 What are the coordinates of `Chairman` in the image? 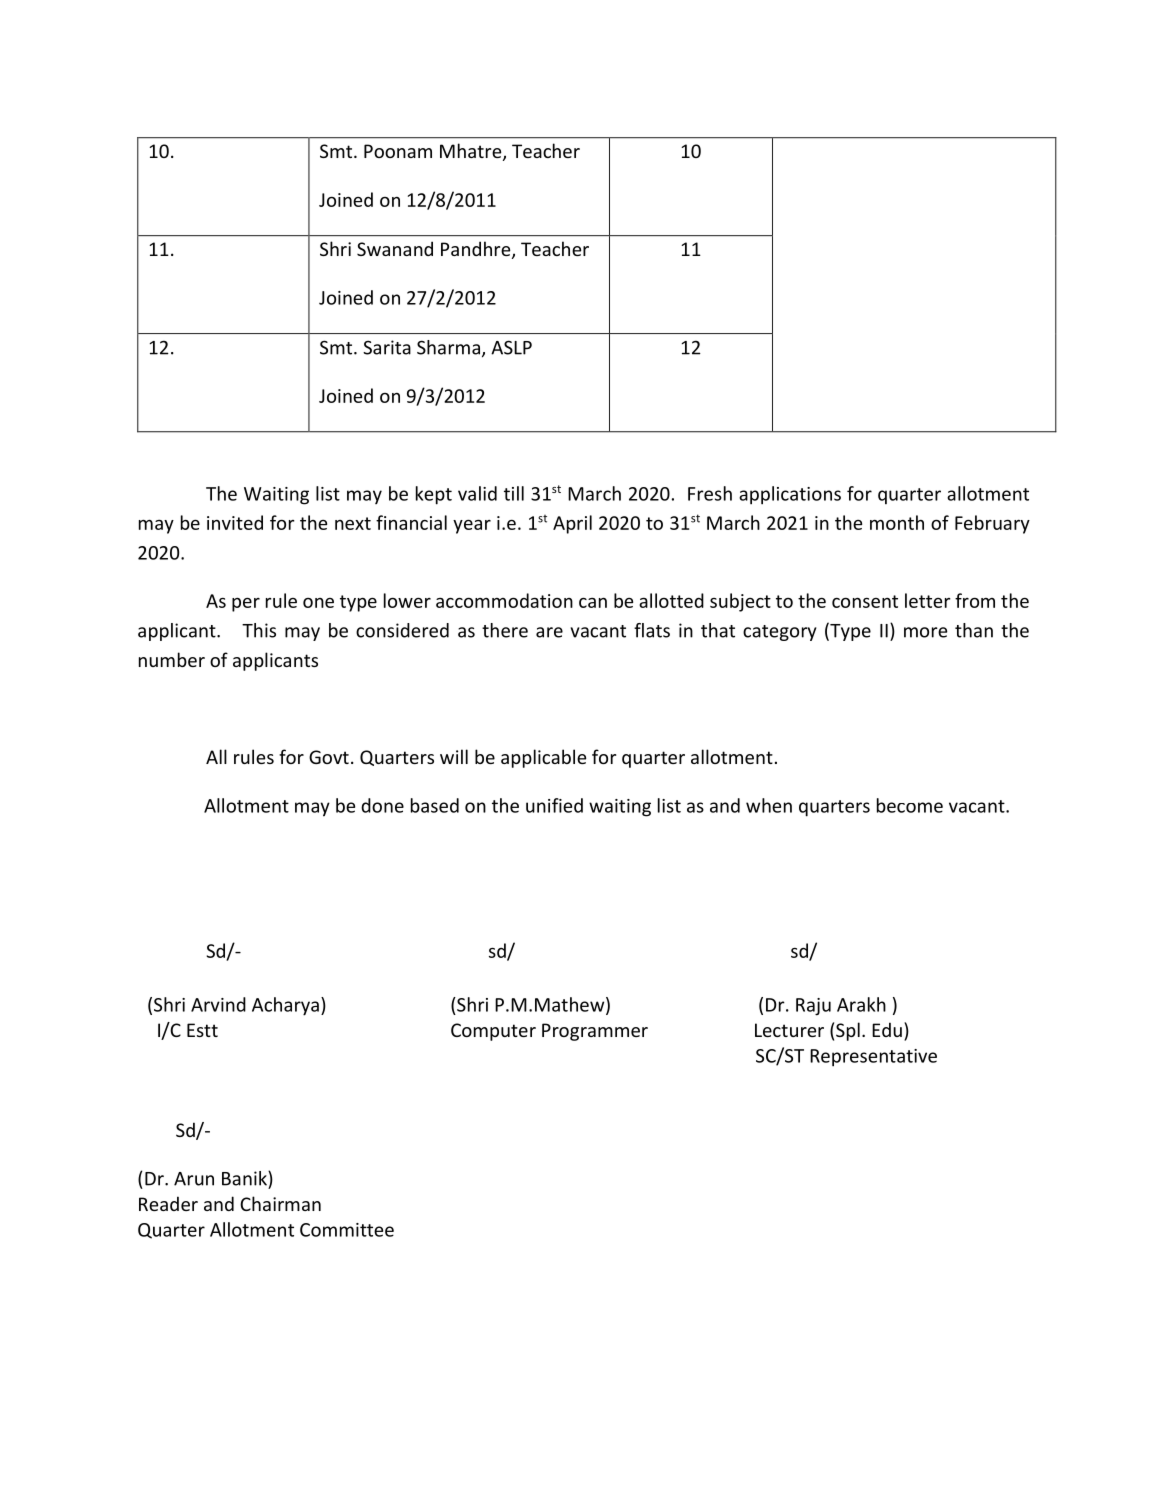 It's located at (280, 1203).
